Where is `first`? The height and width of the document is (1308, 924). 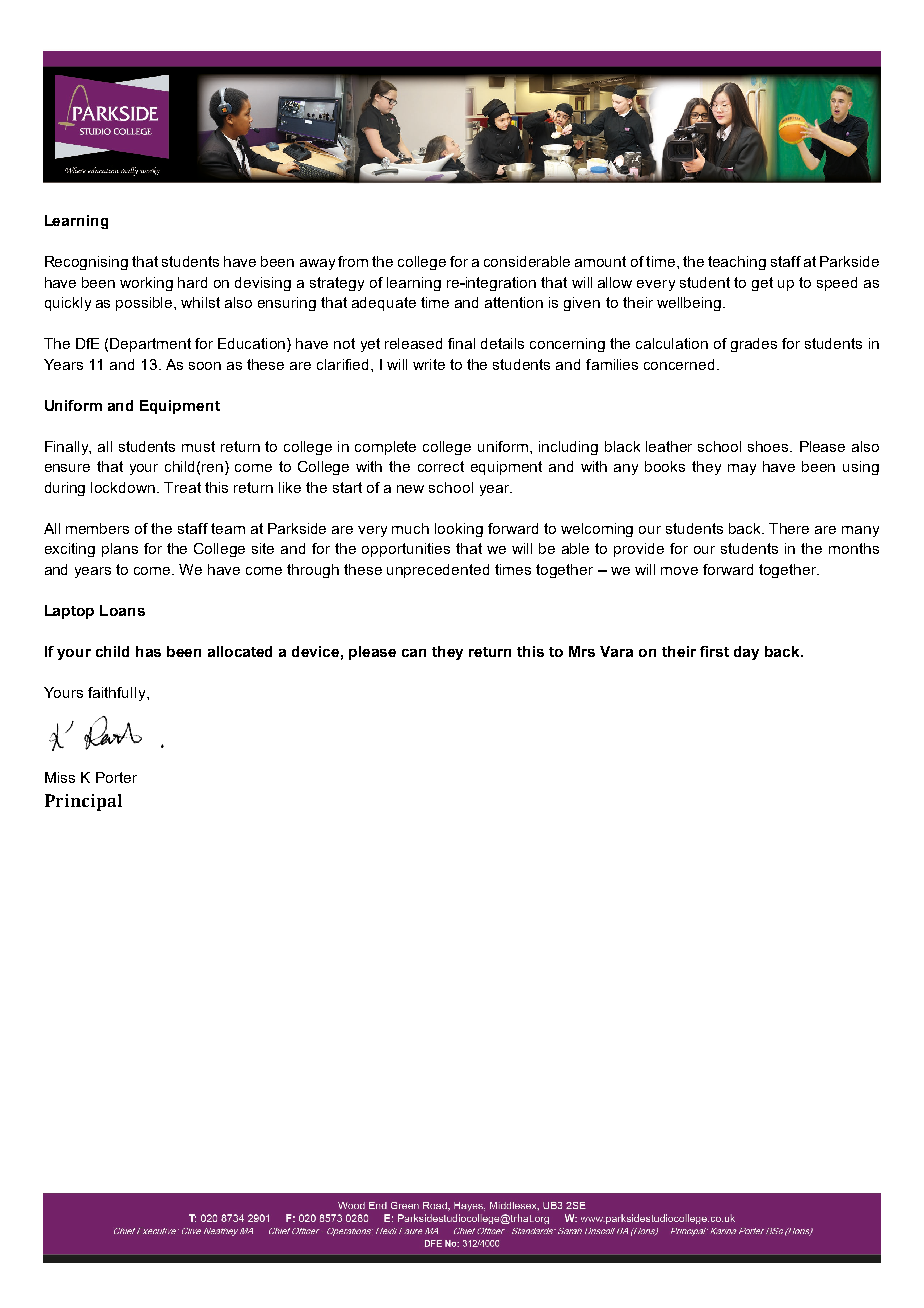 first is located at coordinates (714, 651).
